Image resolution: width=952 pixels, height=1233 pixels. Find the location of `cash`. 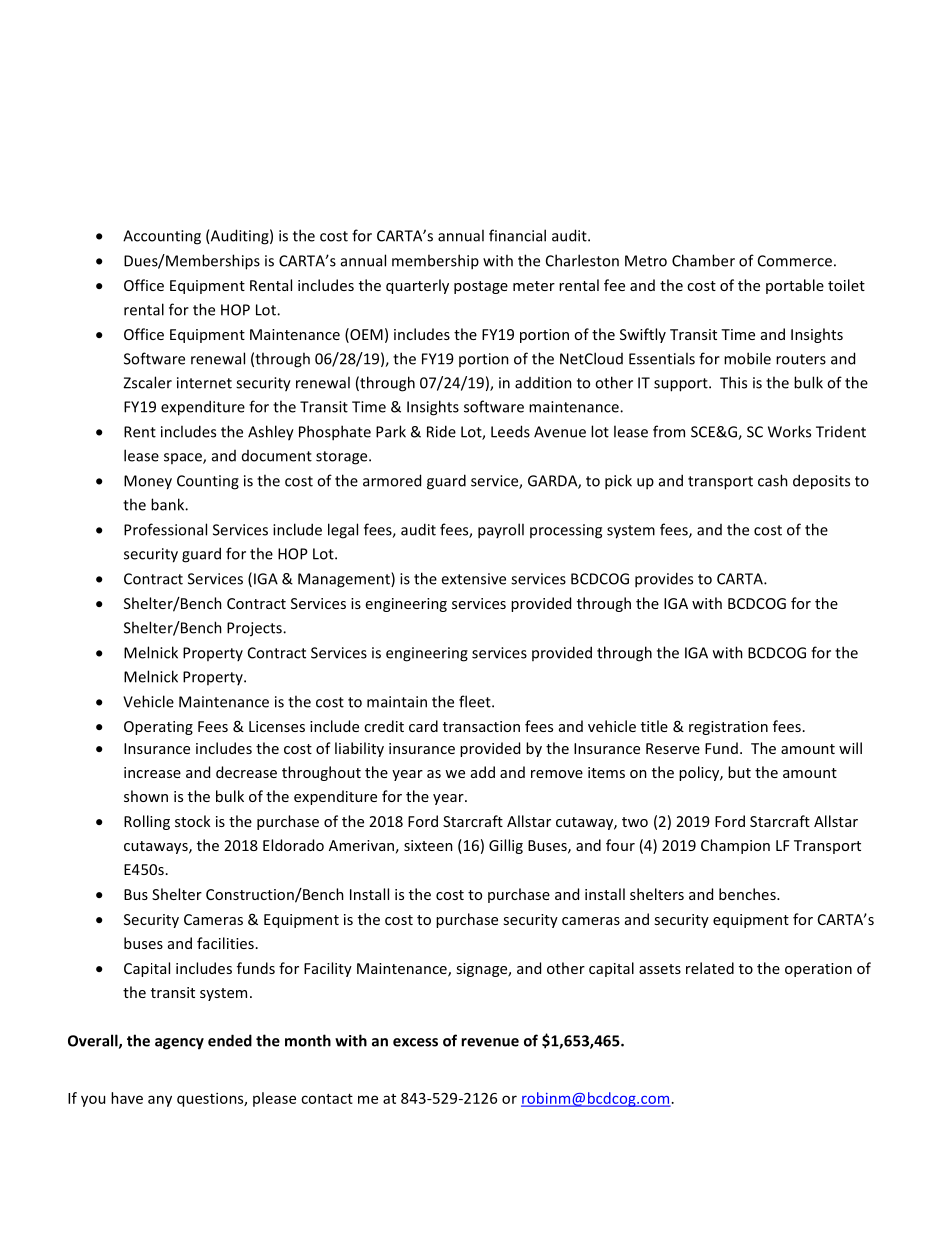

cash is located at coordinates (773, 480).
